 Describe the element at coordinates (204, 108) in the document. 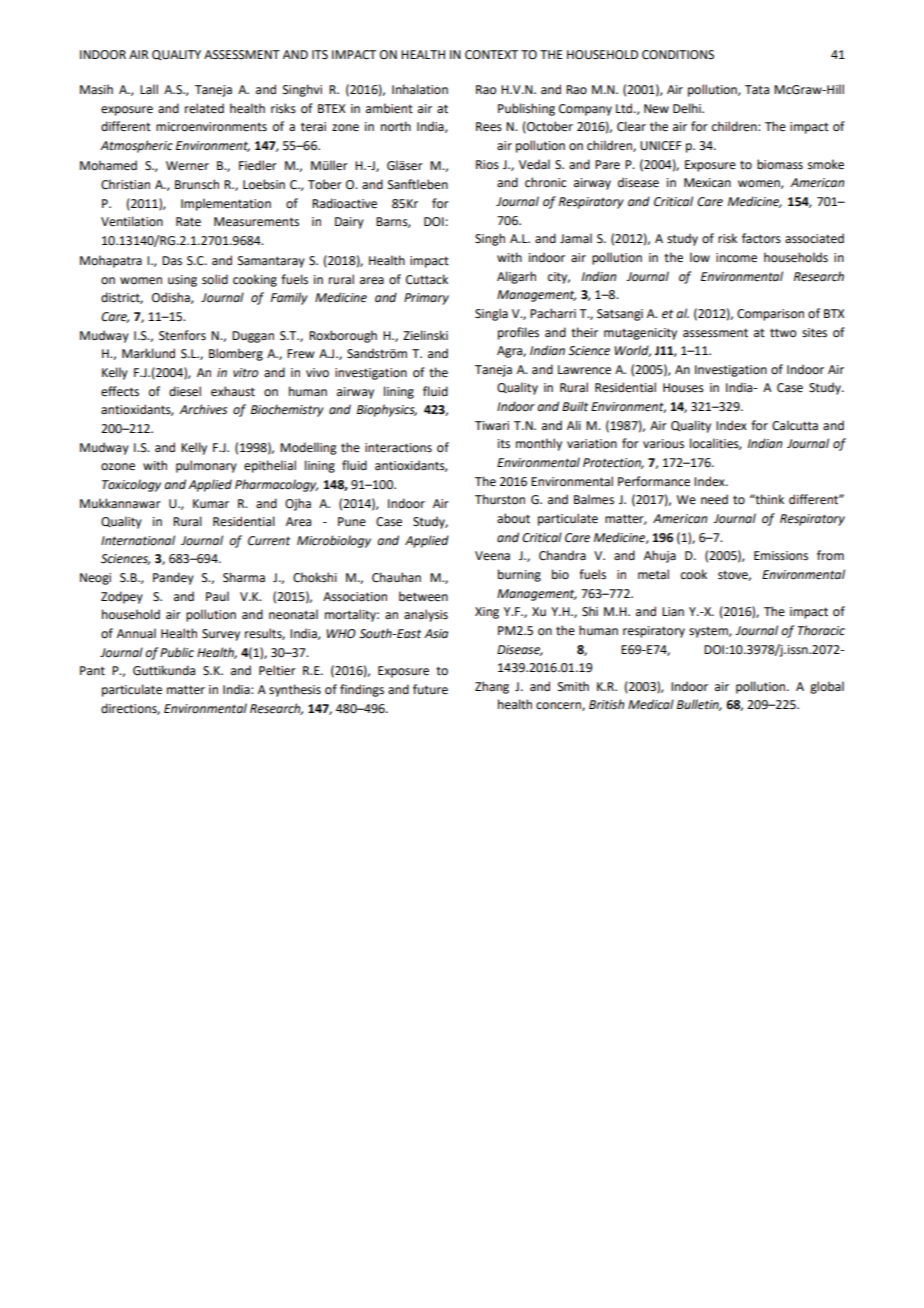

I see `related` at that location.
